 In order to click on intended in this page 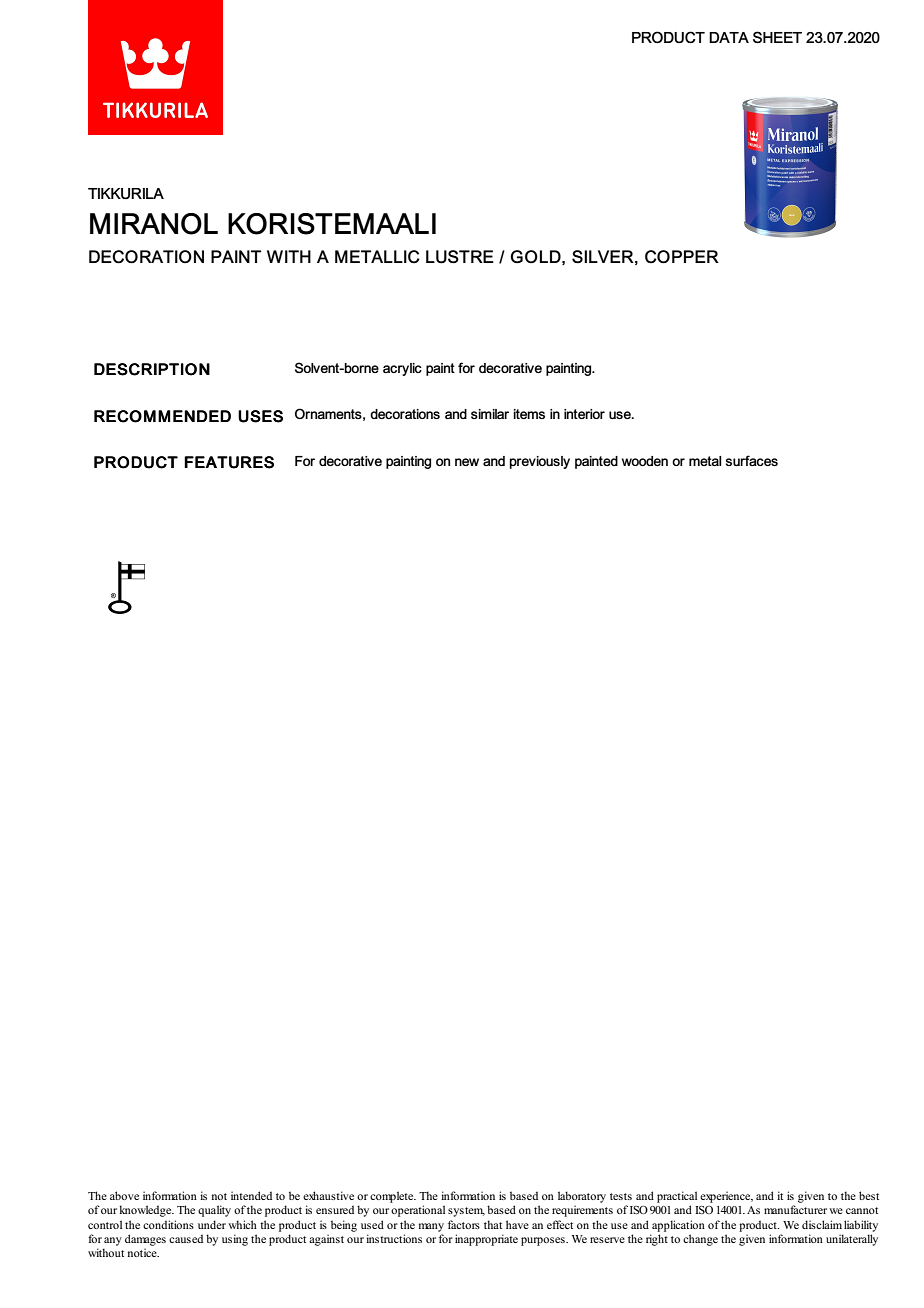, I will do `click(251, 1195)`.
